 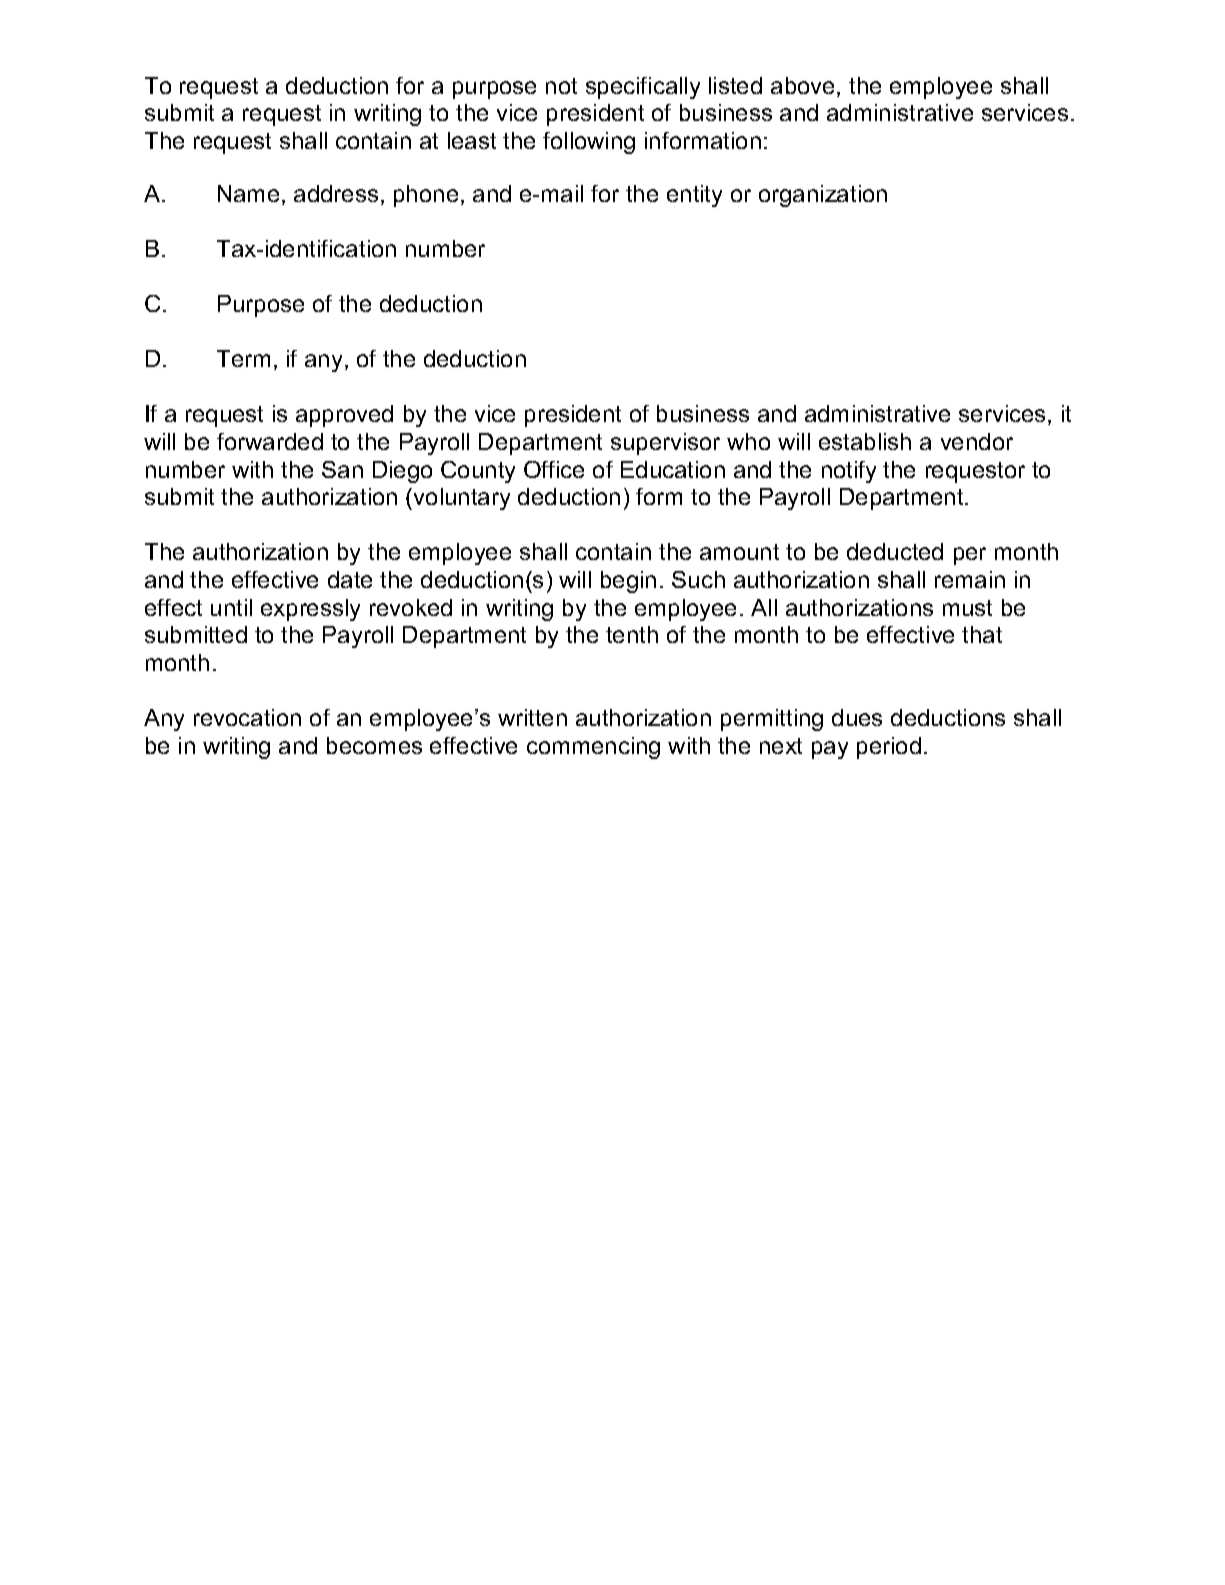 I want to click on least, so click(x=472, y=140).
